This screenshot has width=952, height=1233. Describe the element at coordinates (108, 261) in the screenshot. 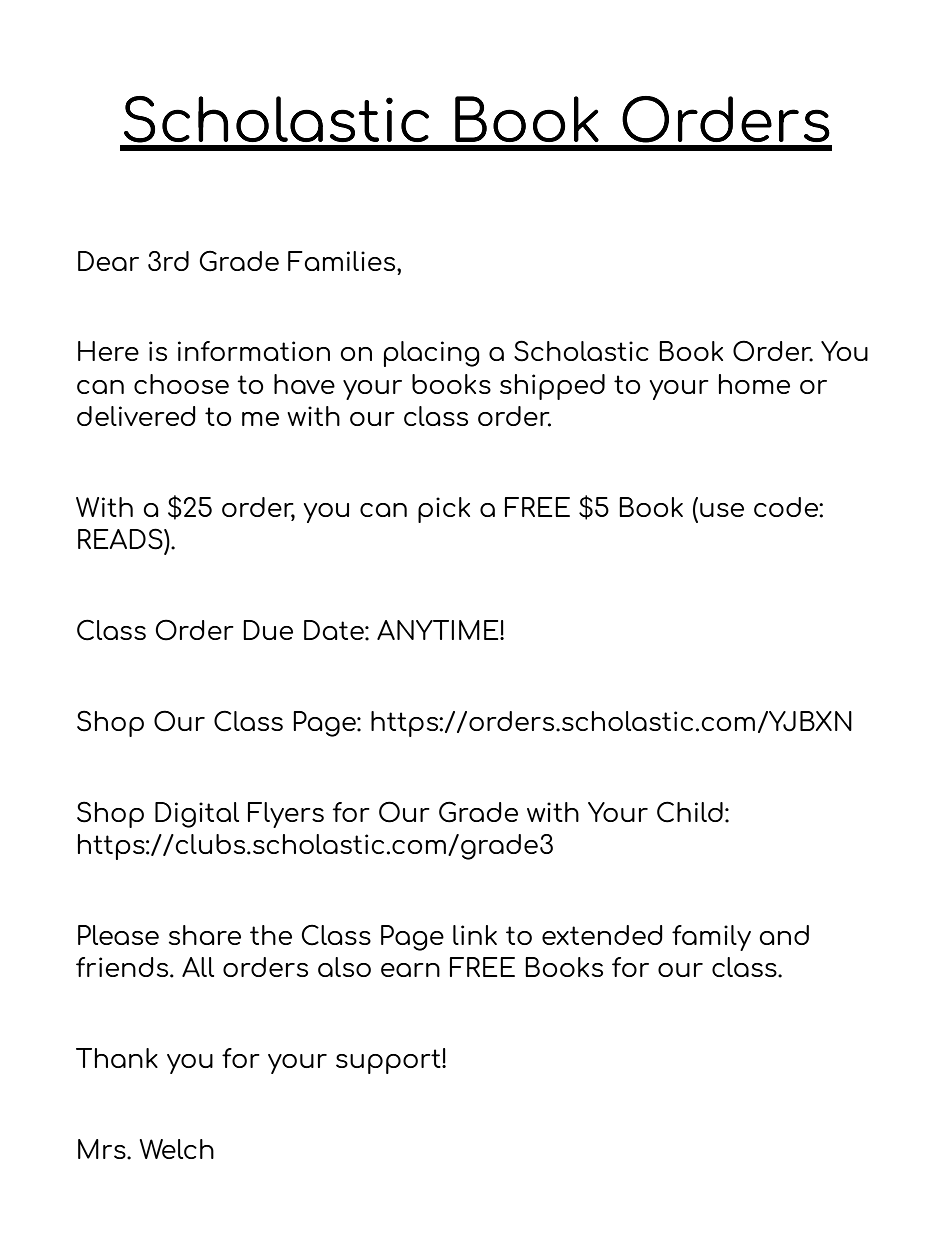

I see `Dear` at that location.
